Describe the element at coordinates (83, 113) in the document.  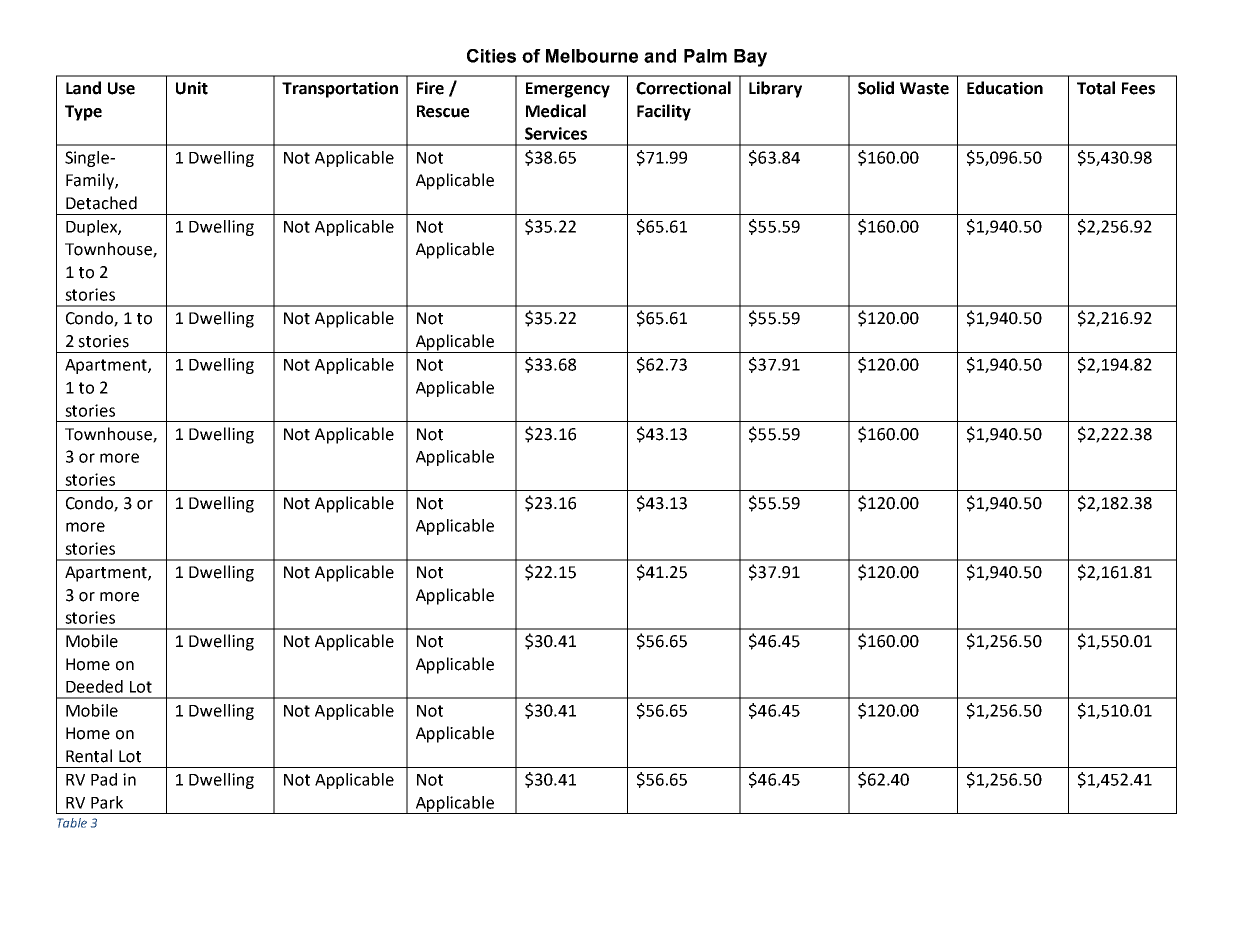
I see `Type` at that location.
